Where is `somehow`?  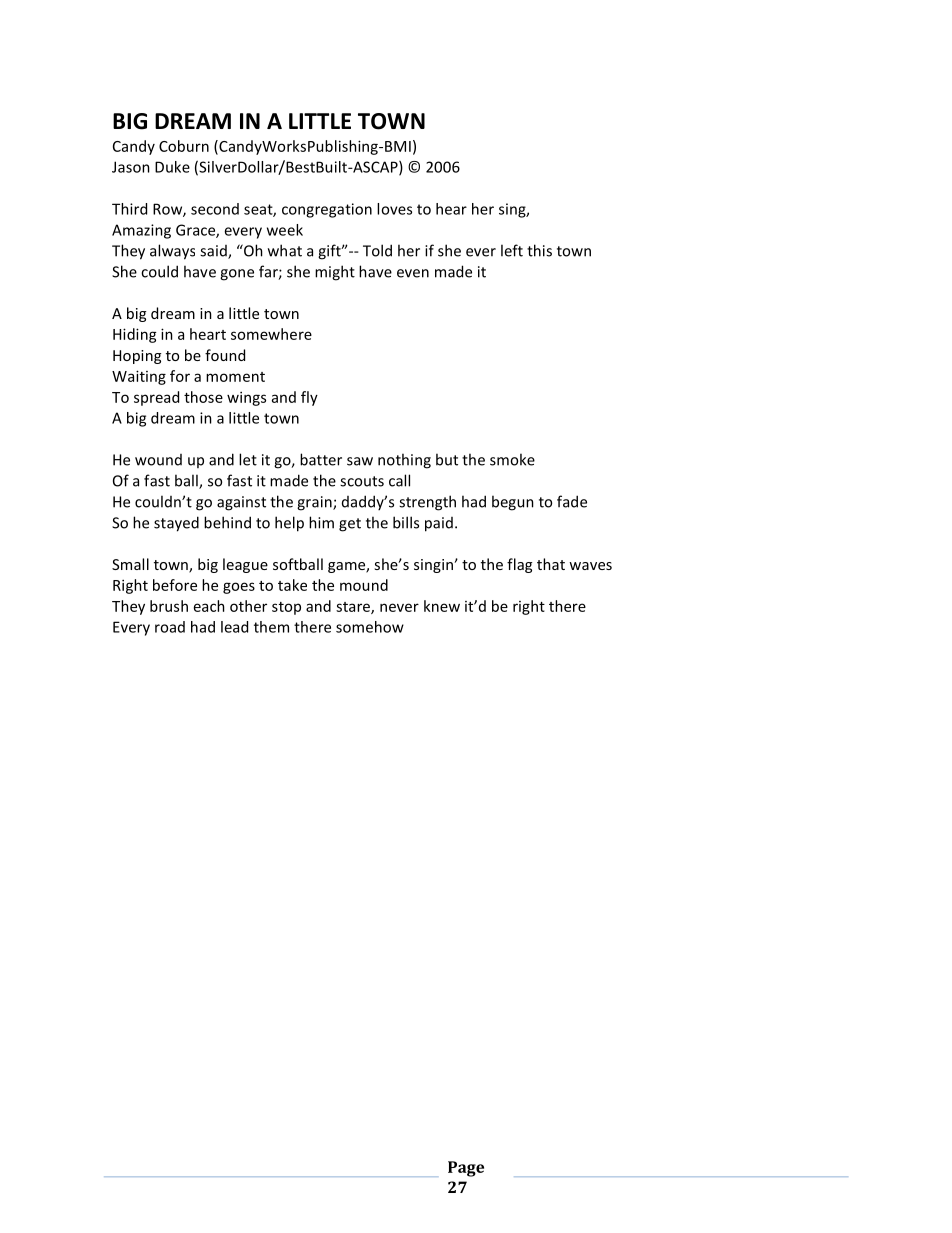
somehow is located at coordinates (370, 627).
